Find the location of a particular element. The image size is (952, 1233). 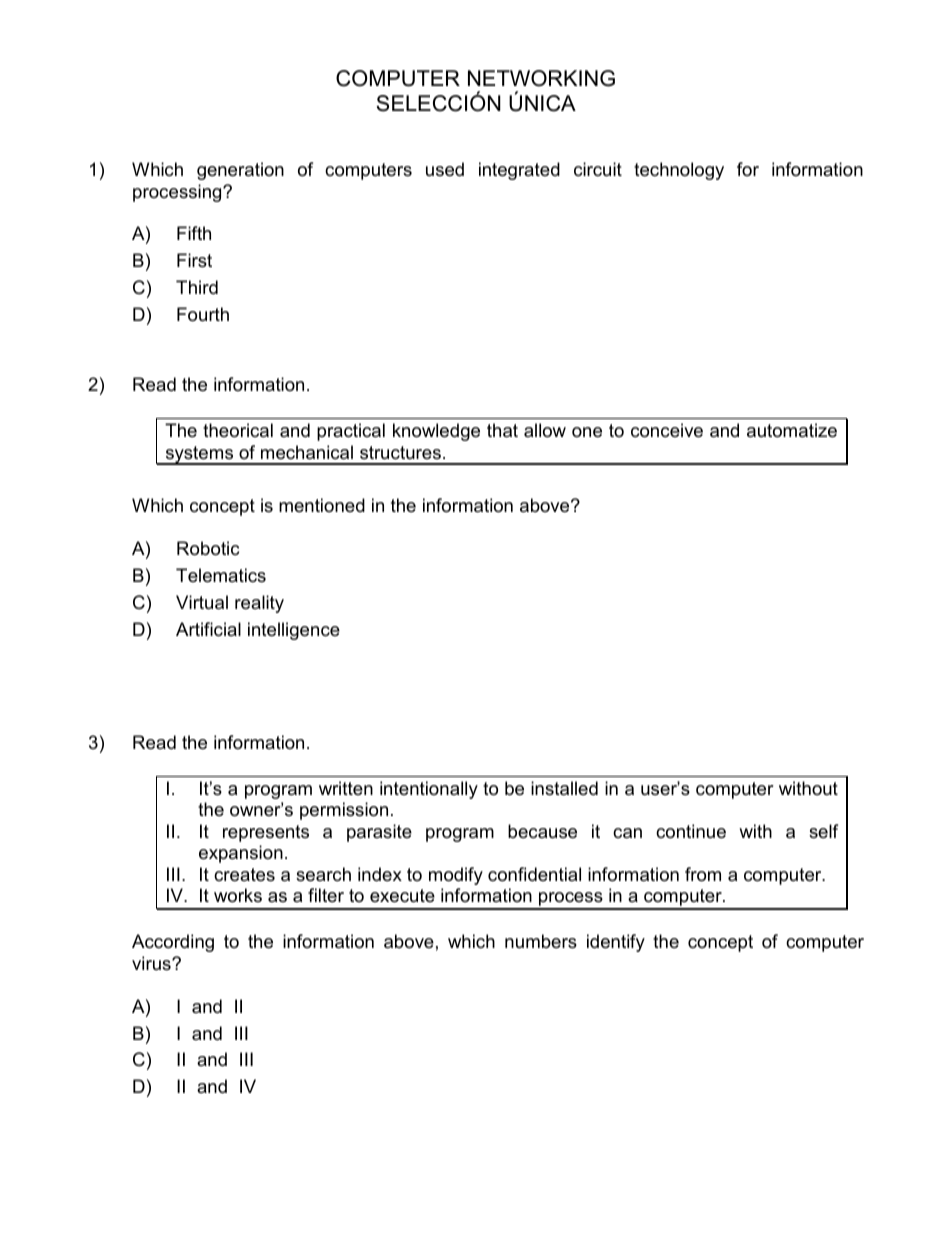

conceive is located at coordinates (667, 430).
